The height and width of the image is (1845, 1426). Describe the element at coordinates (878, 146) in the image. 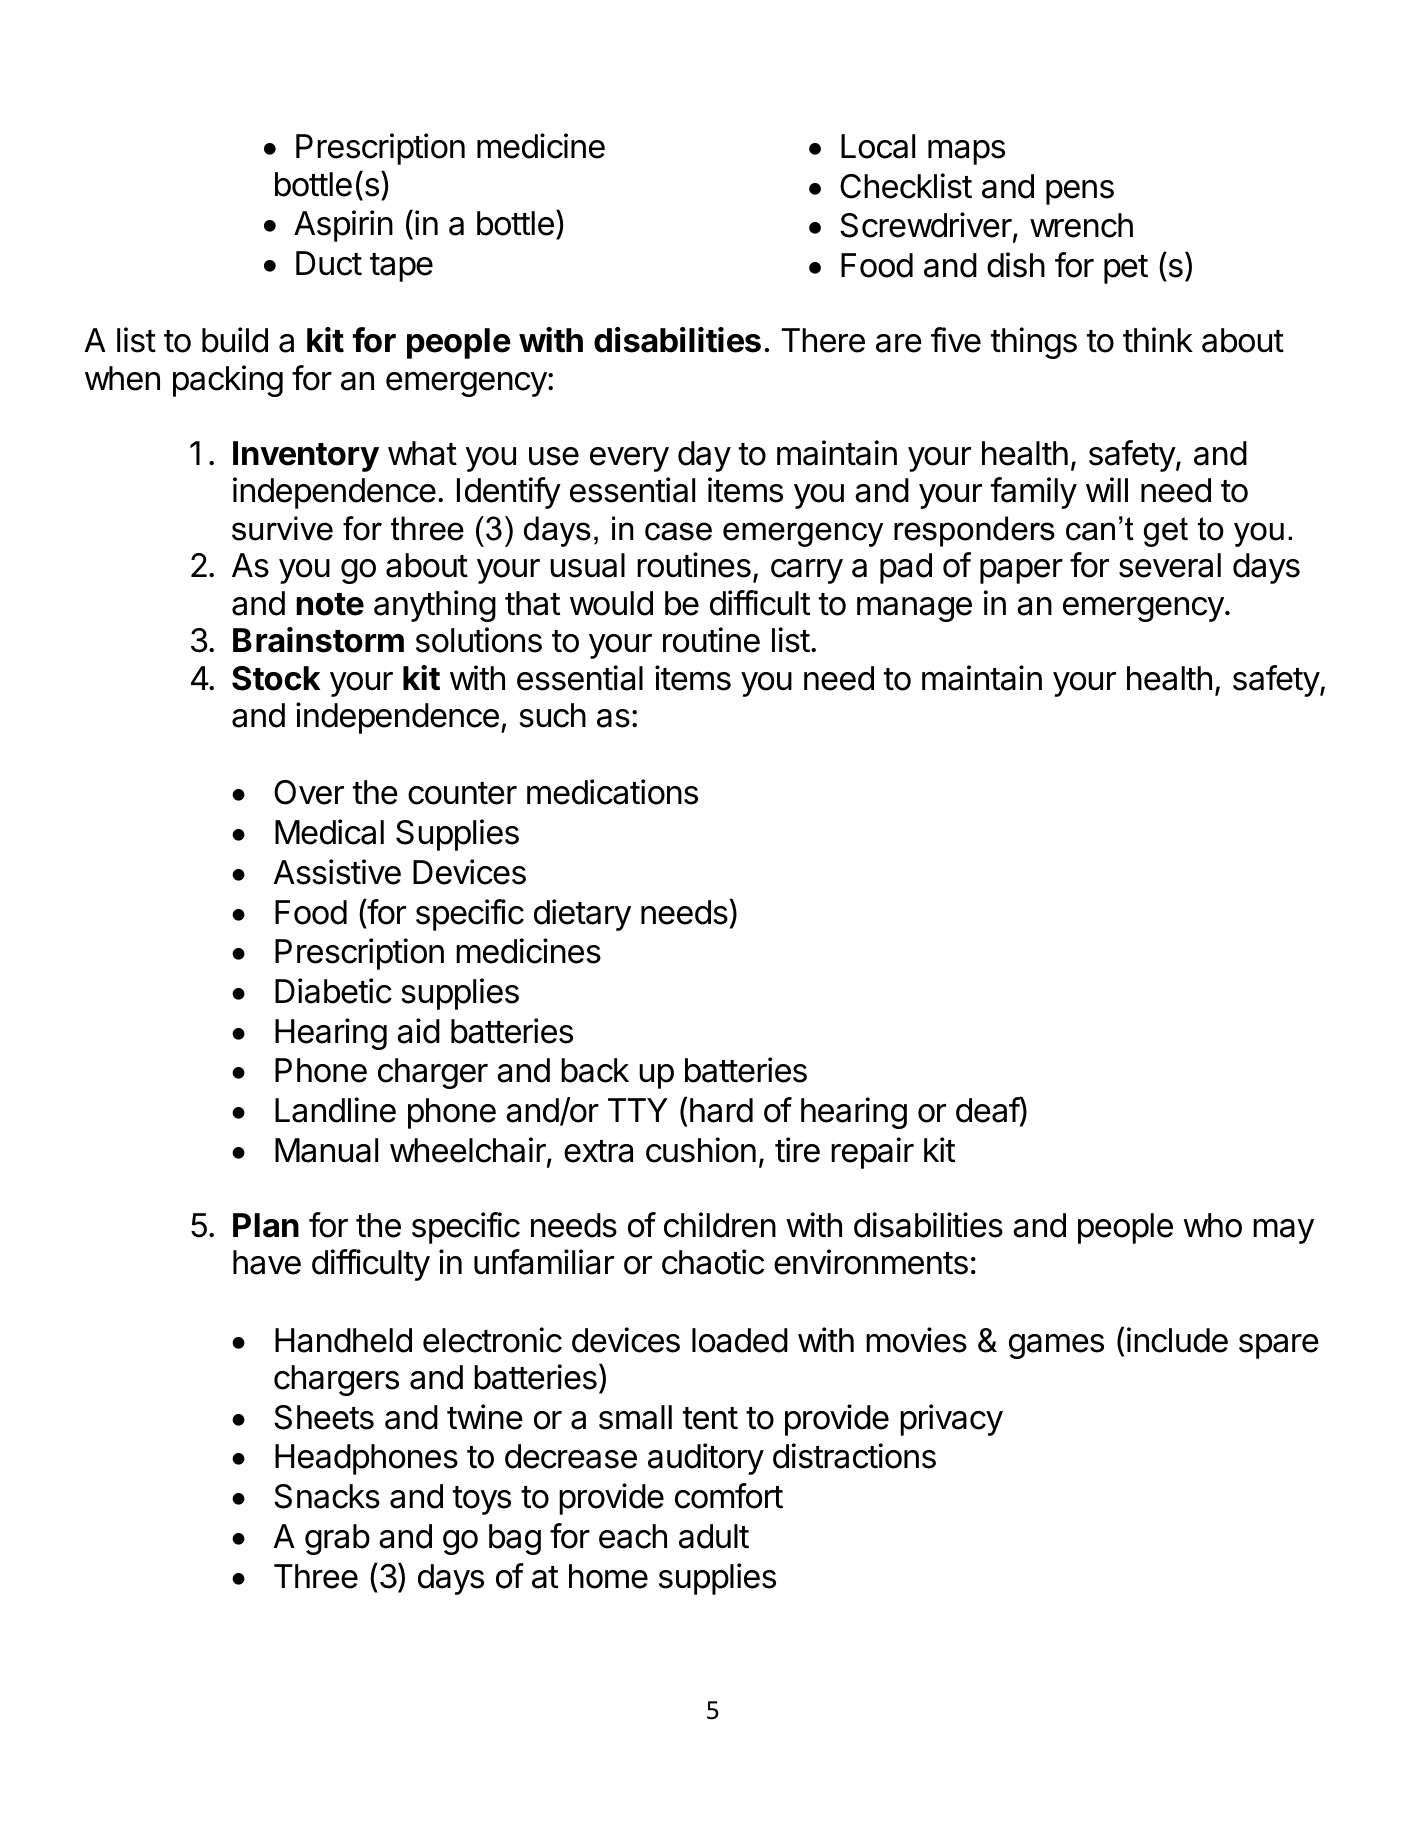

I see `Local` at that location.
